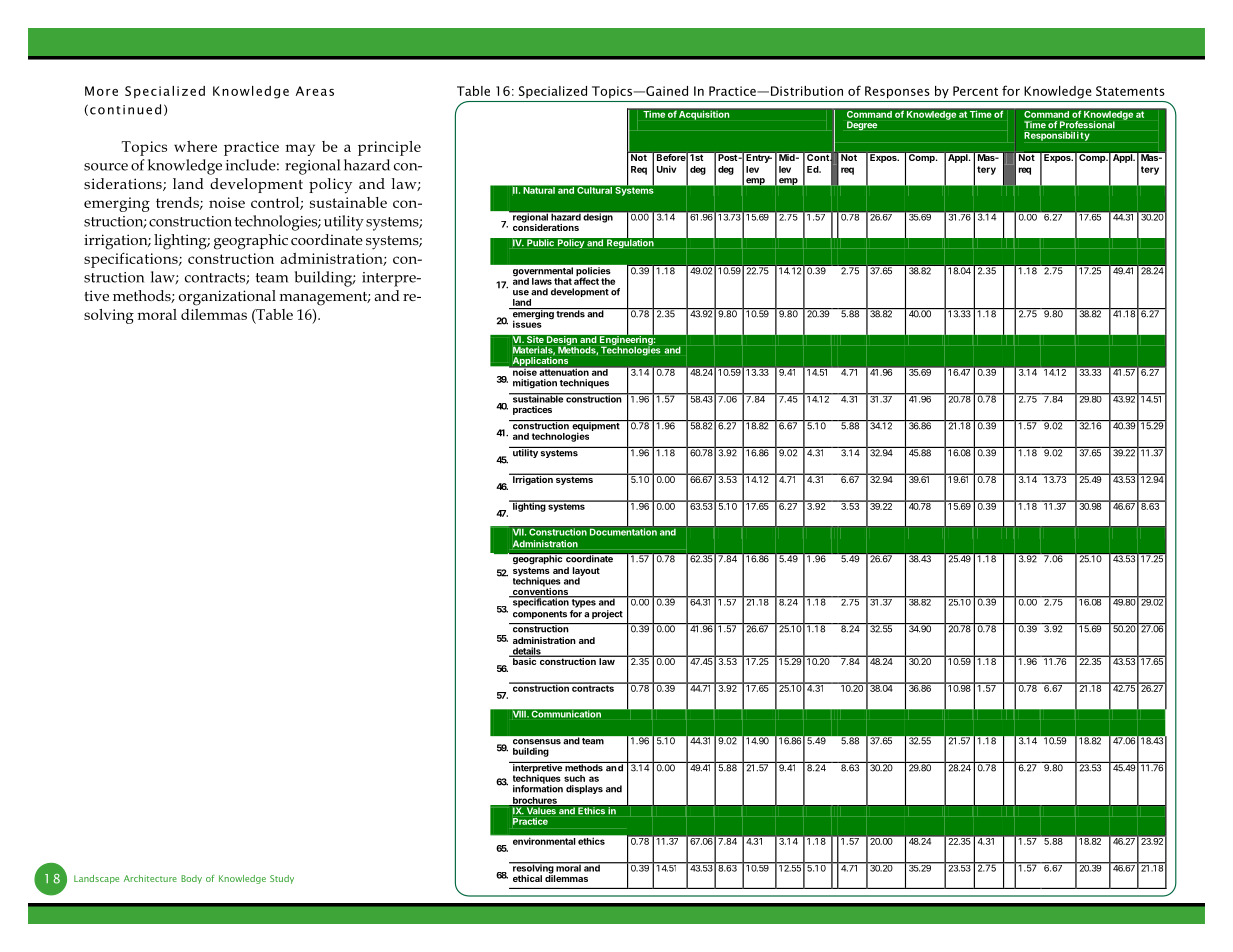 Image resolution: width=1233 pixels, height=952 pixels. What do you see at coordinates (607, 614) in the screenshot?
I see `project` at bounding box center [607, 614].
